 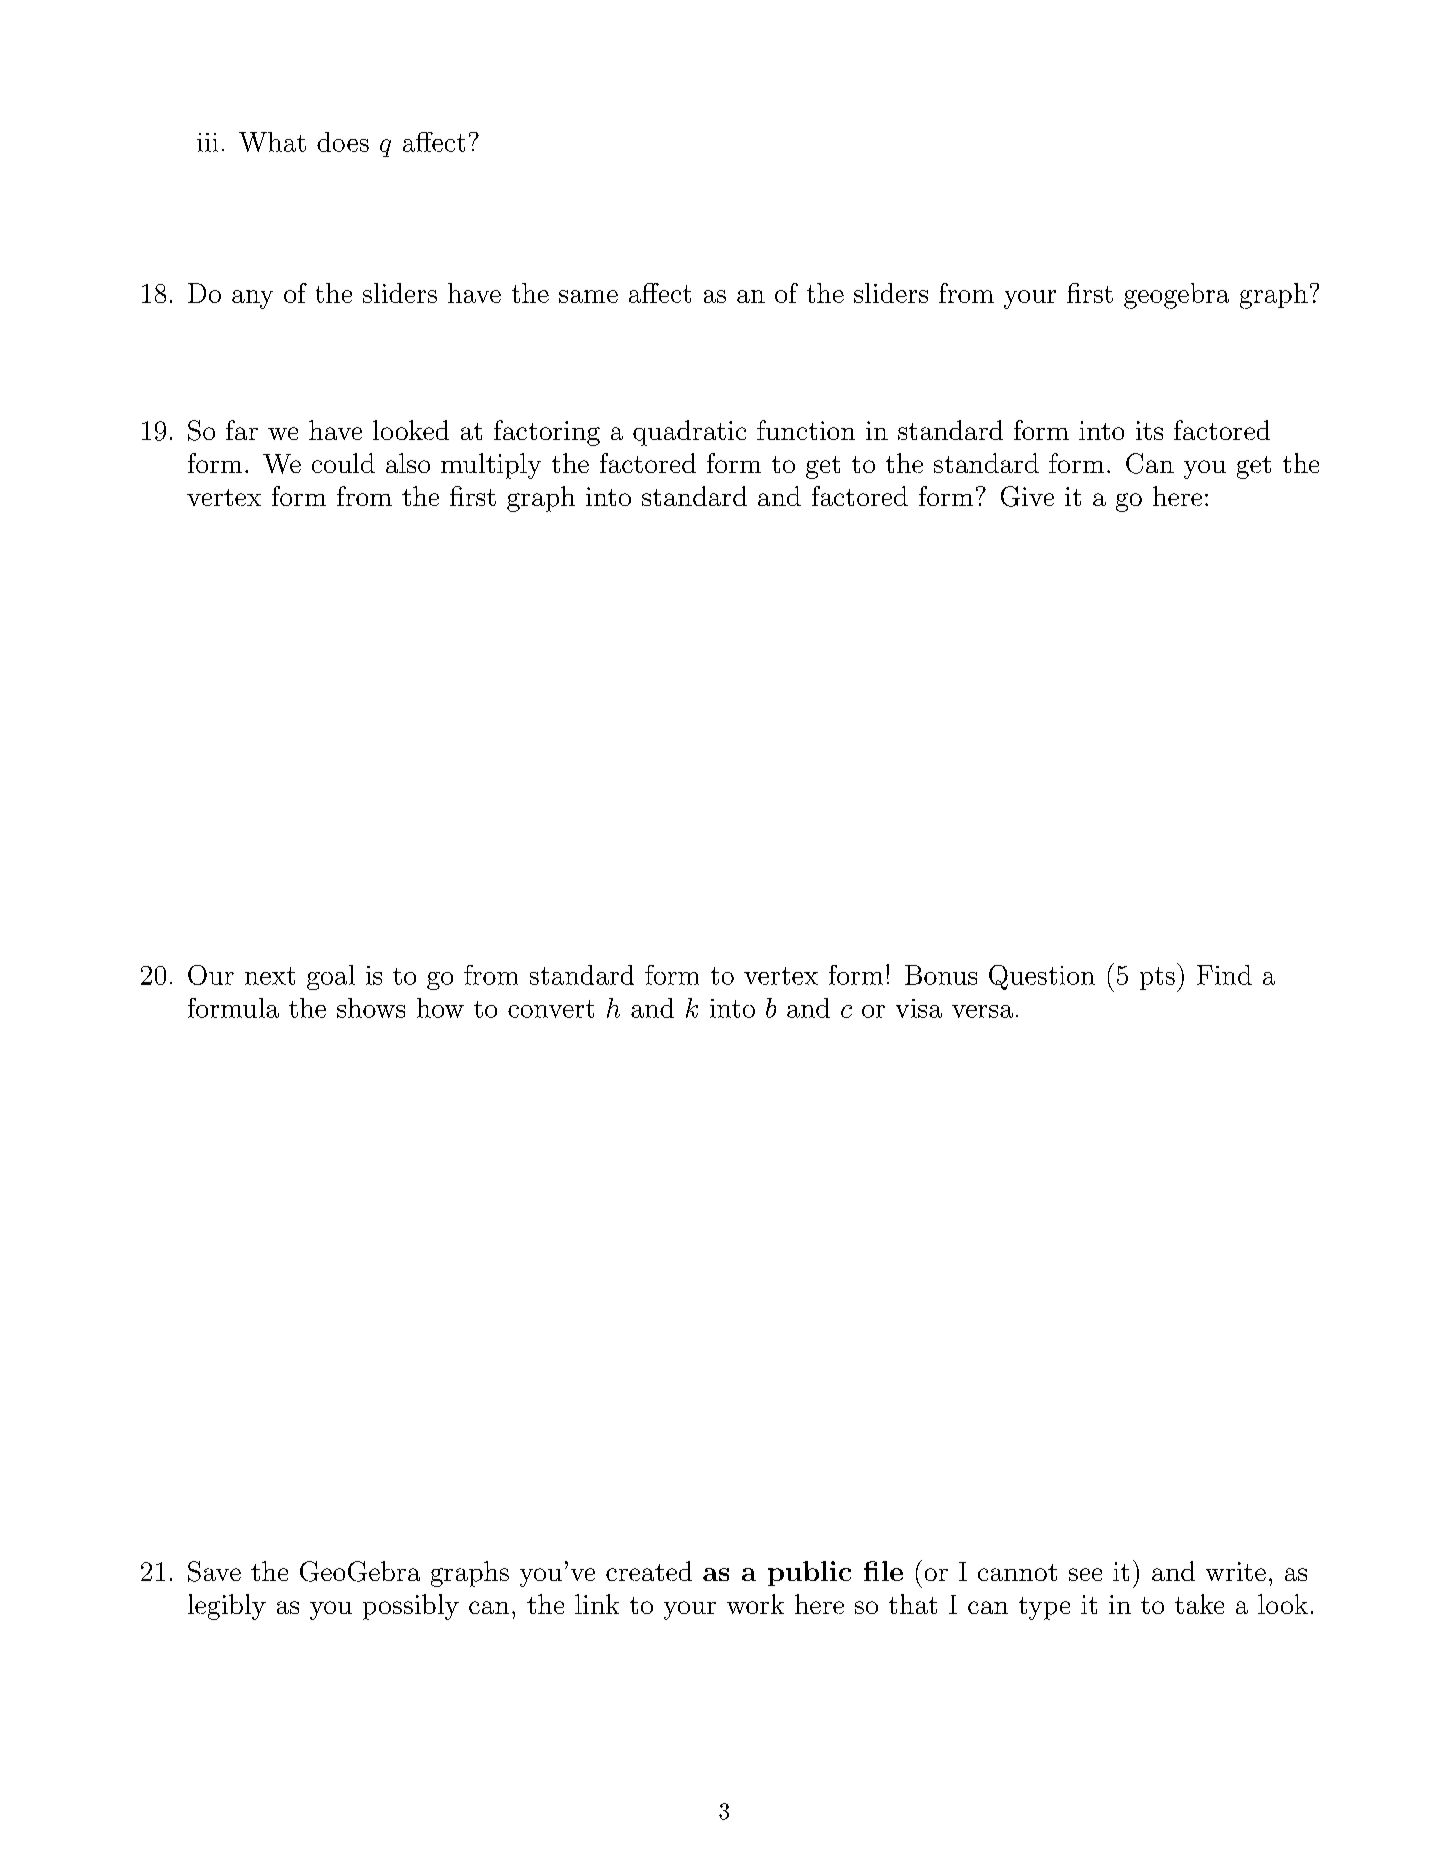 I want to click on shows, so click(x=371, y=1008).
